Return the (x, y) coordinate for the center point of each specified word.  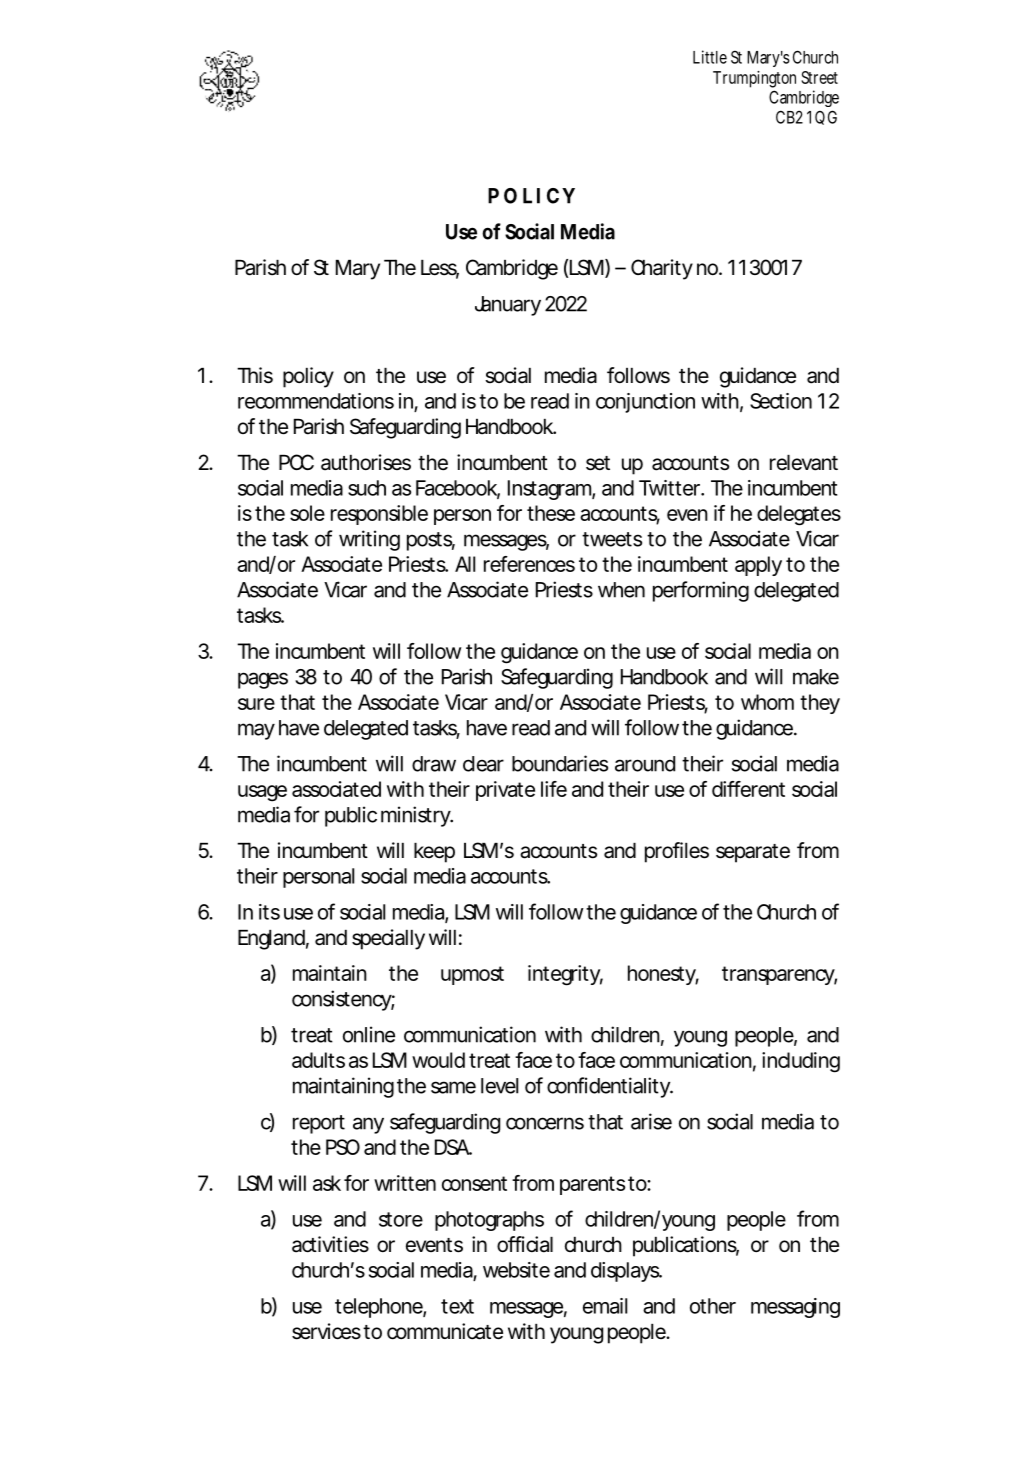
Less (440, 269)
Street (819, 77)
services (326, 1331)
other (713, 1306)
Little (710, 57)
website (516, 1270)
